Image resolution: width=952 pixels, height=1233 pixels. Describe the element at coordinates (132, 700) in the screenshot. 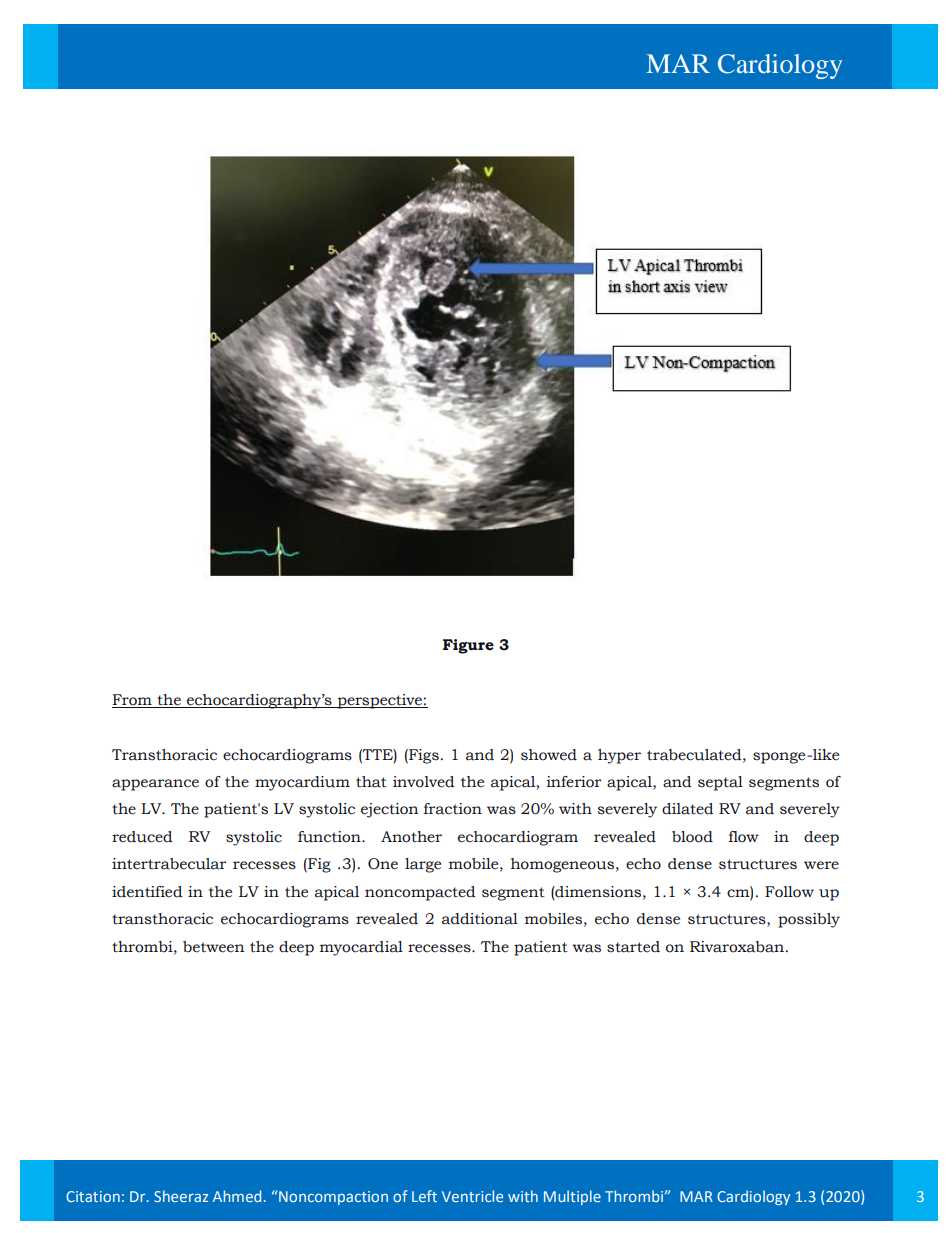

I see `From` at that location.
